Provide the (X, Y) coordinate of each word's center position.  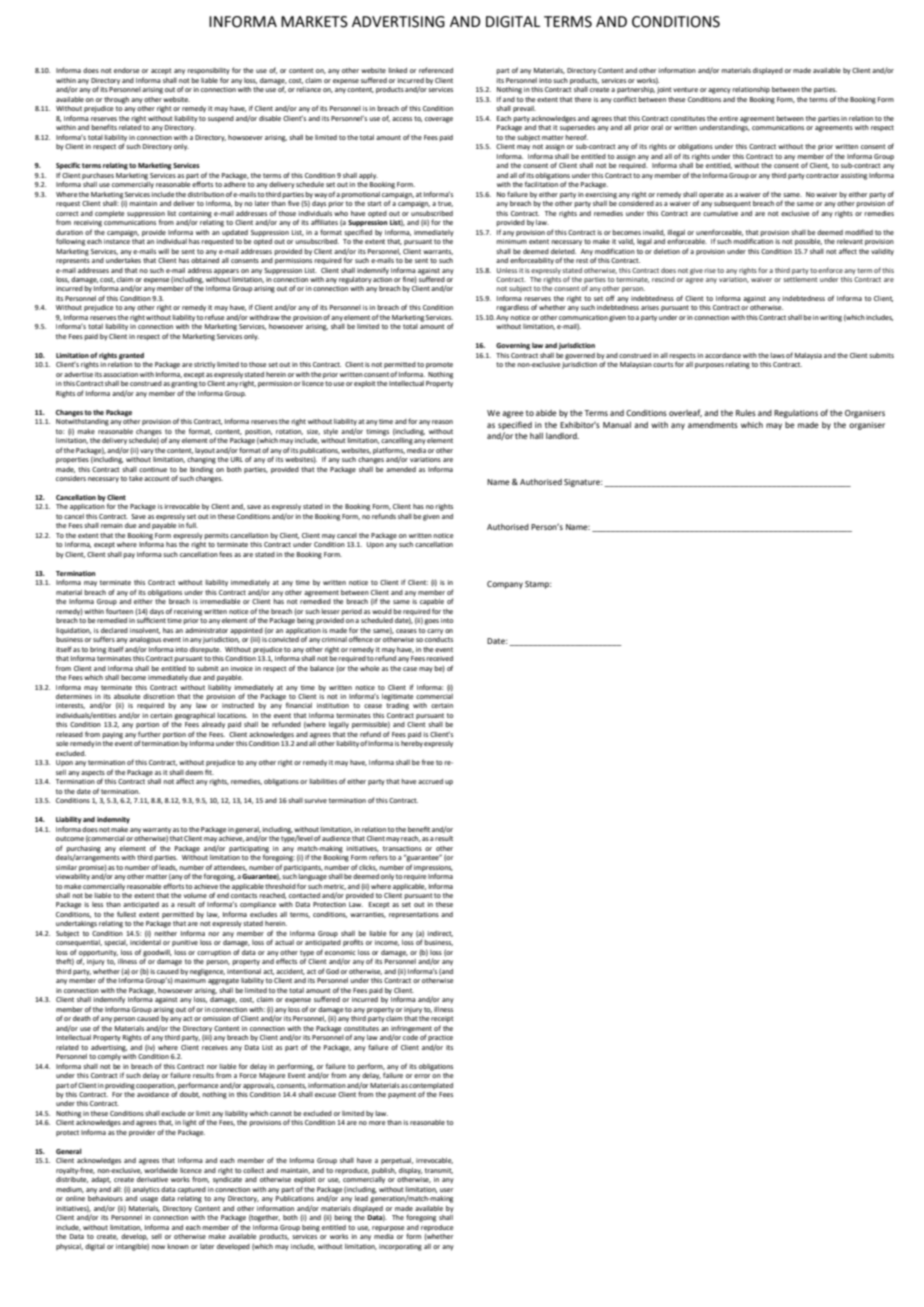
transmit (439, 1171)
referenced (436, 70)
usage (149, 1200)
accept (161, 71)
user (446, 1190)
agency (719, 91)
